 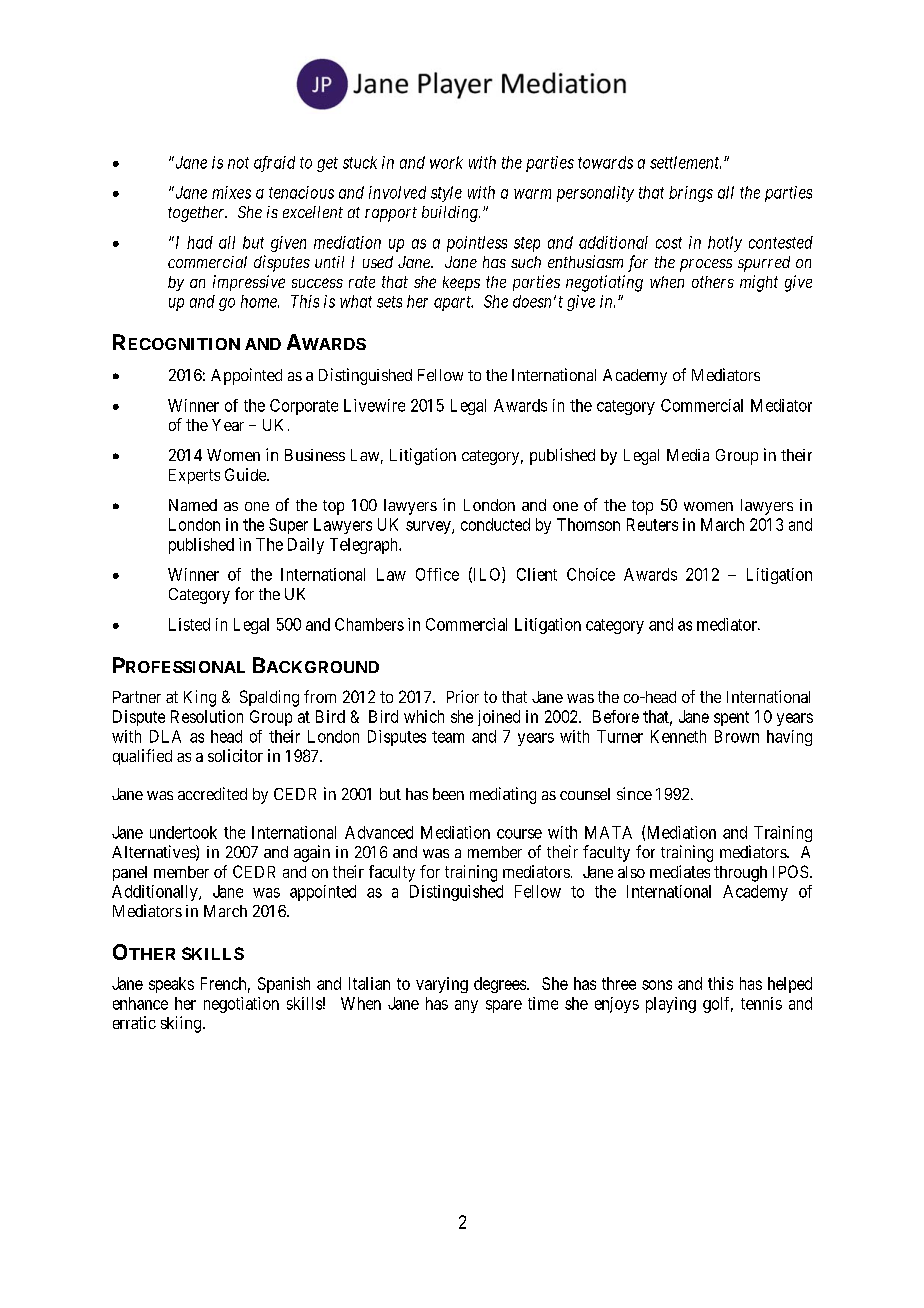 I want to click on conducted, so click(x=495, y=524).
